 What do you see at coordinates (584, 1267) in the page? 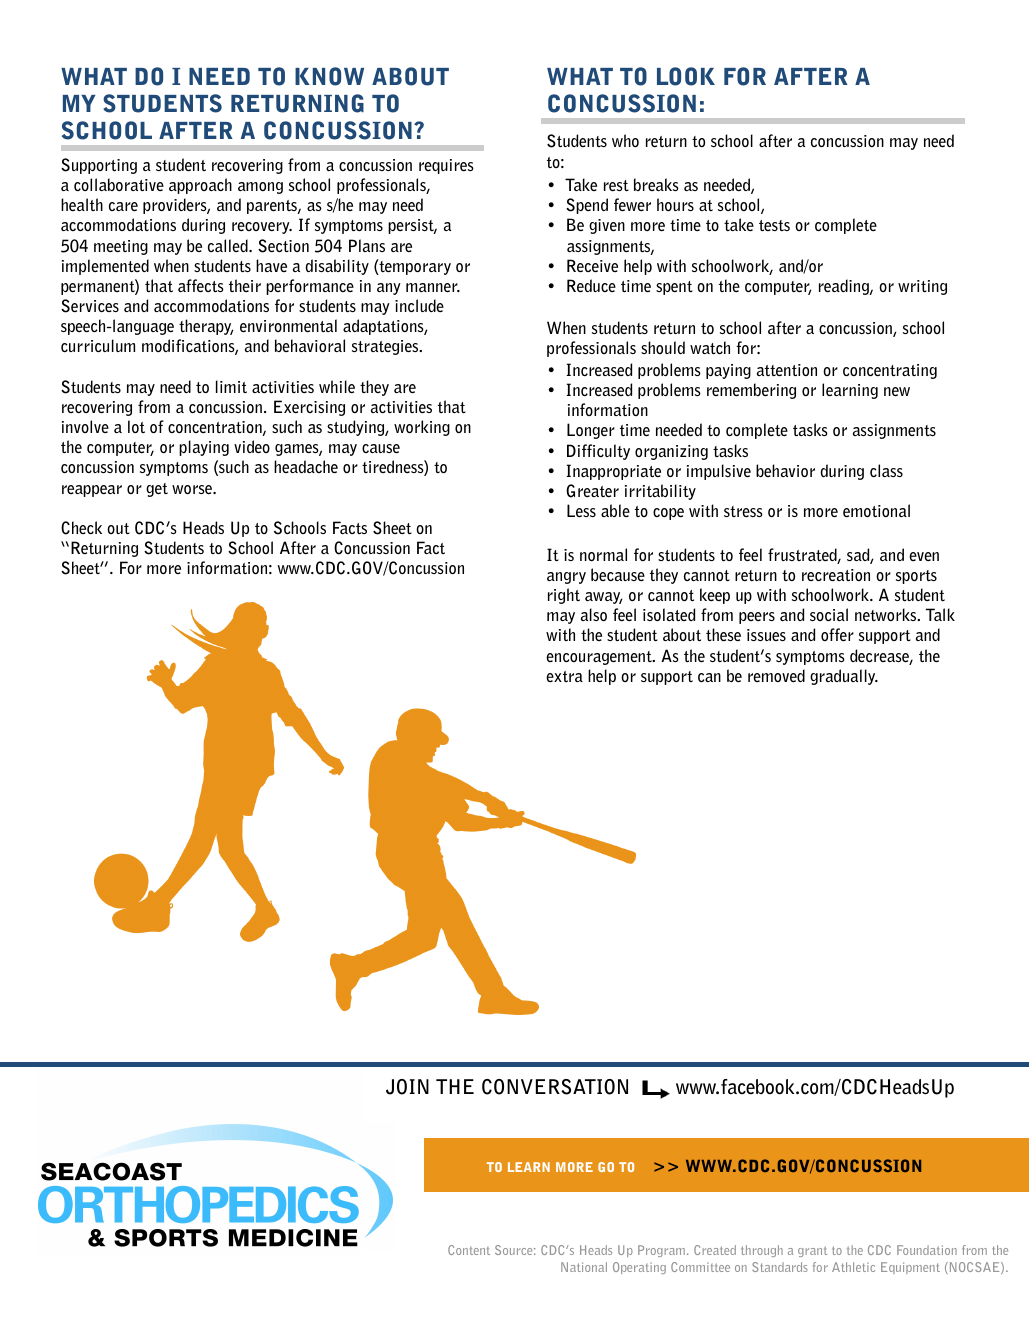
I see `National` at bounding box center [584, 1267].
